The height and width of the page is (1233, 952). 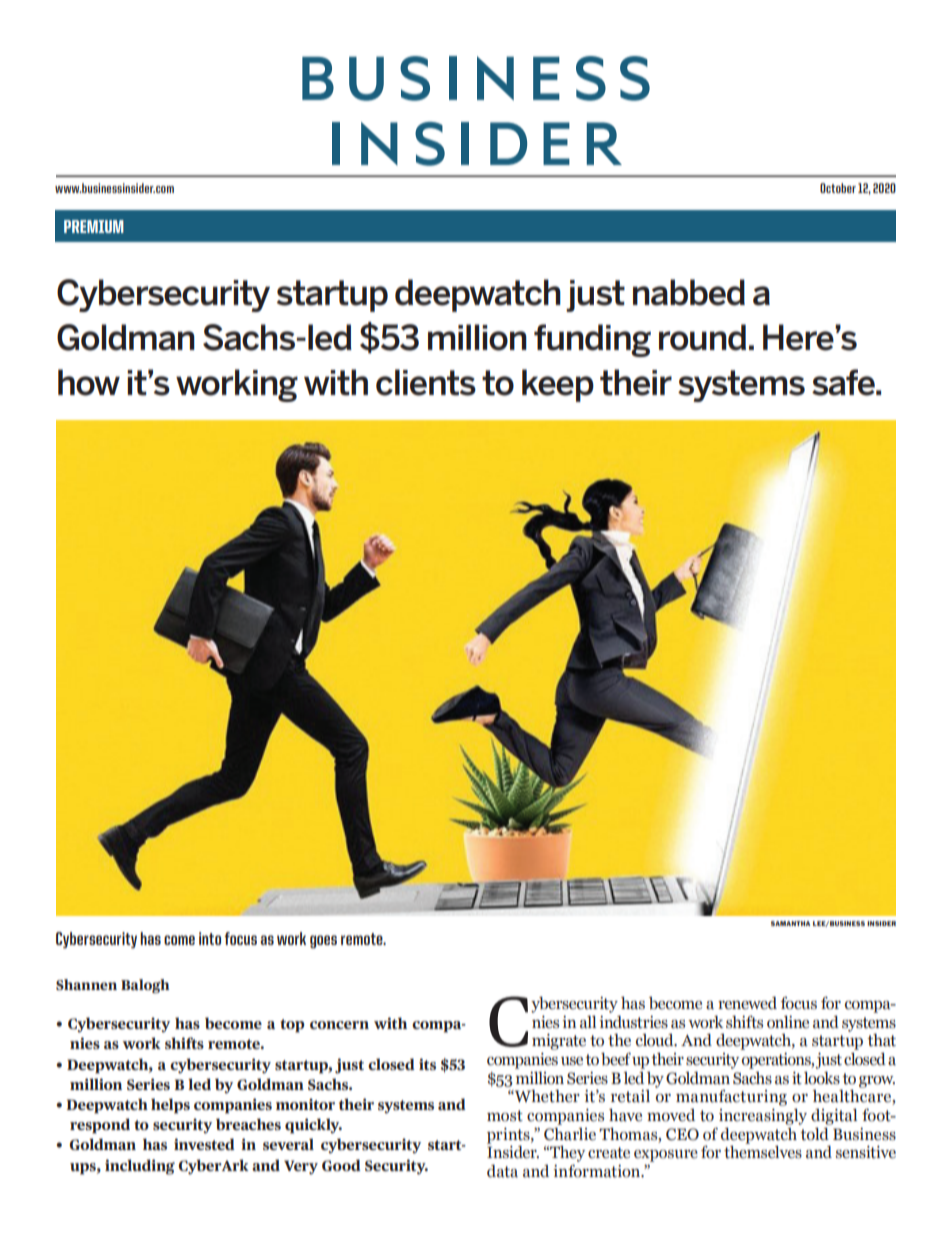 What do you see at coordinates (94, 226) in the page?
I see `PREMIUM` at bounding box center [94, 226].
